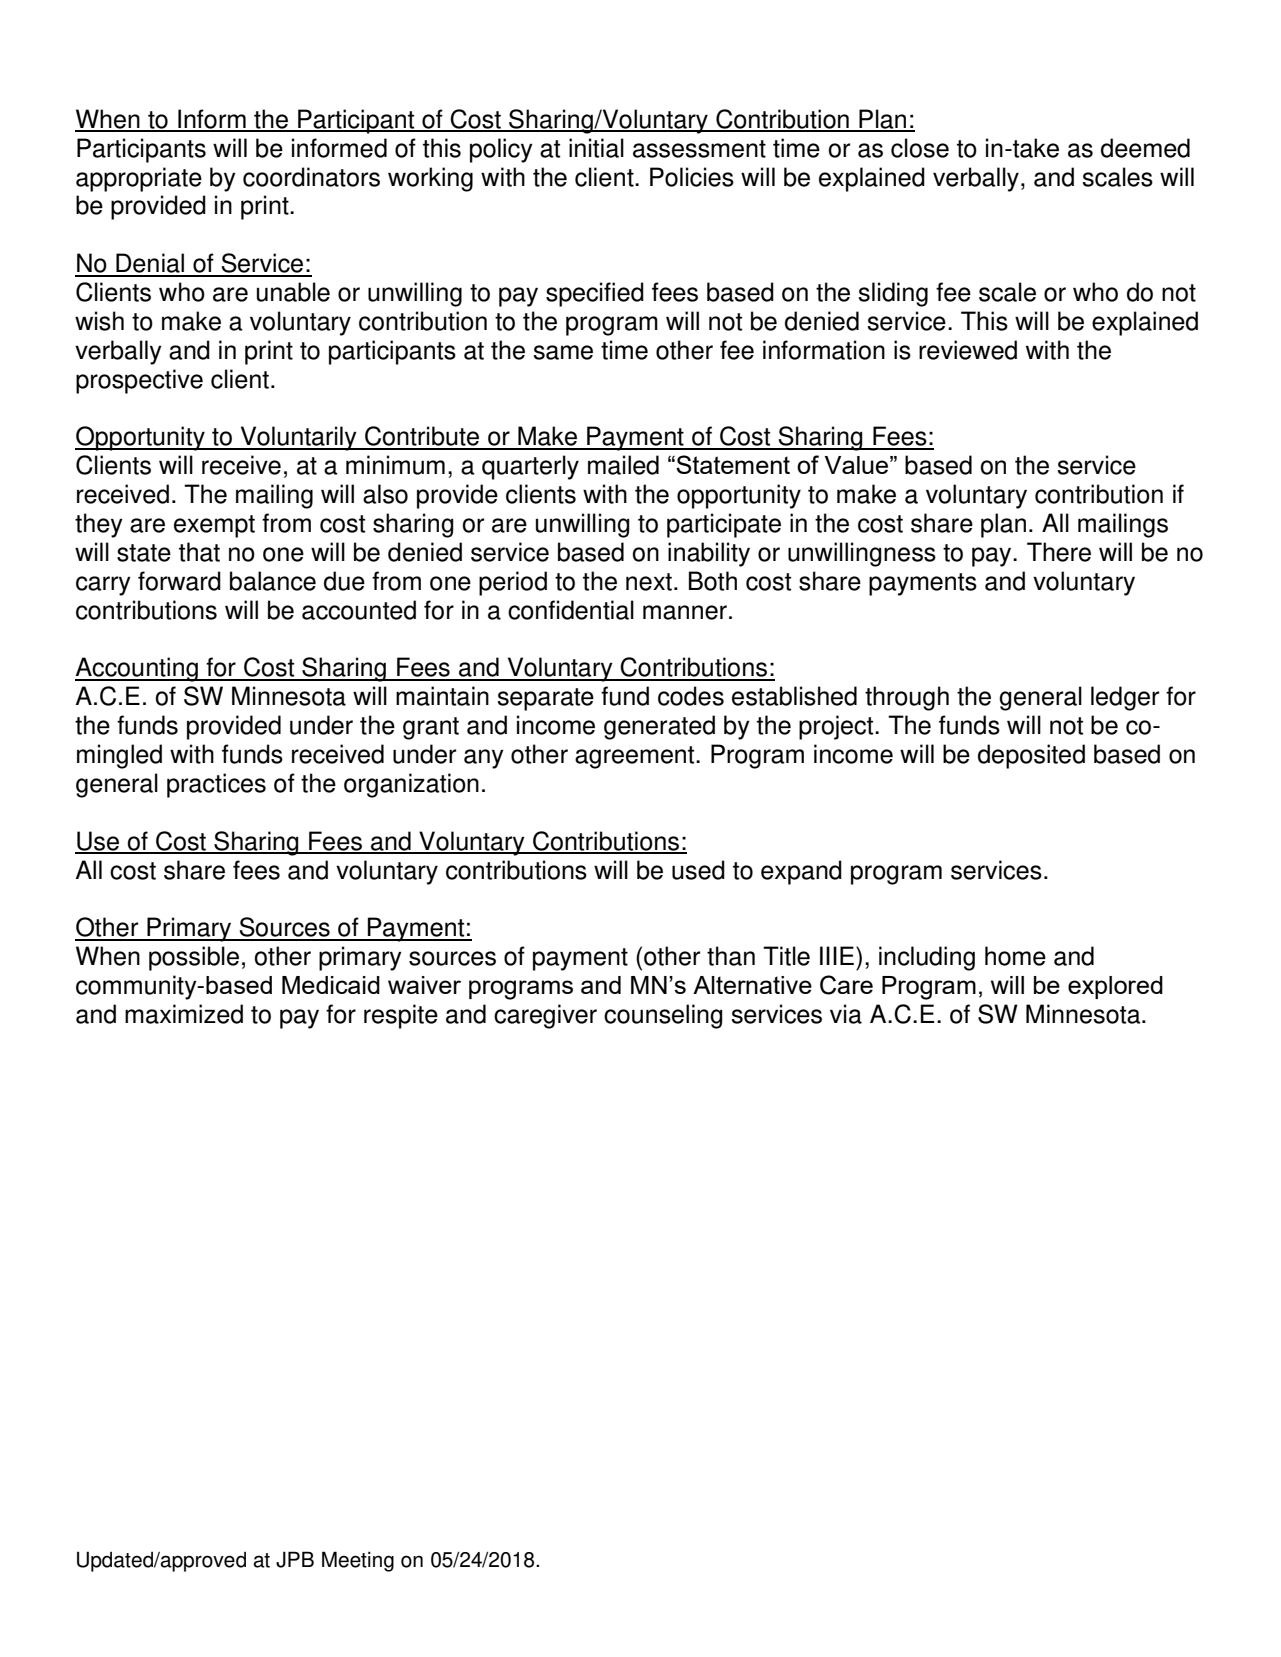 The image size is (1281, 1657). I want to click on initial, so click(596, 148).
